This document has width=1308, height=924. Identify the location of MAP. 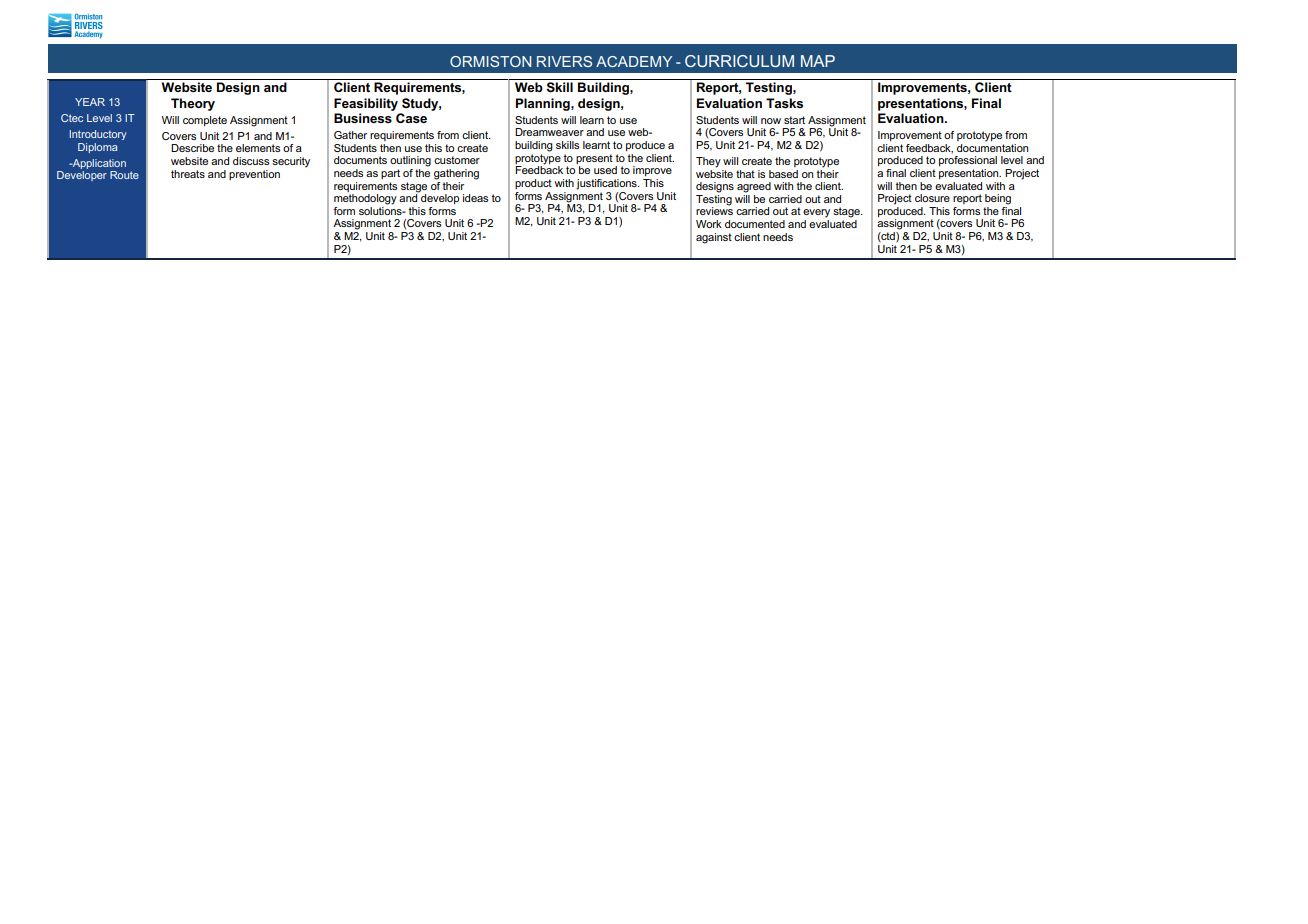
(818, 61).
